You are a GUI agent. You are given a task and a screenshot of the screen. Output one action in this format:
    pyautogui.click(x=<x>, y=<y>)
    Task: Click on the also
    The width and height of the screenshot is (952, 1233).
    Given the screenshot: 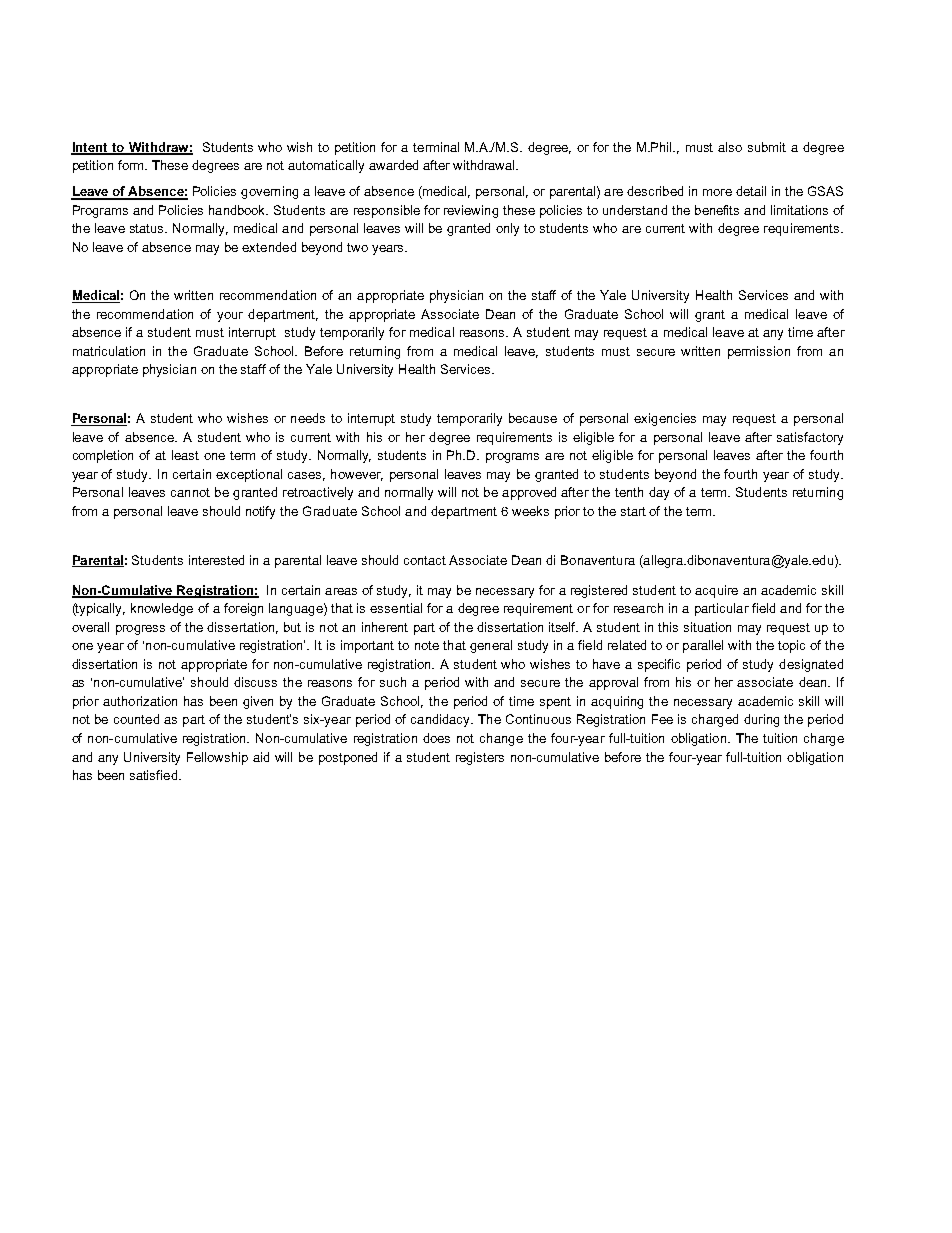 What is the action you would take?
    pyautogui.click(x=730, y=147)
